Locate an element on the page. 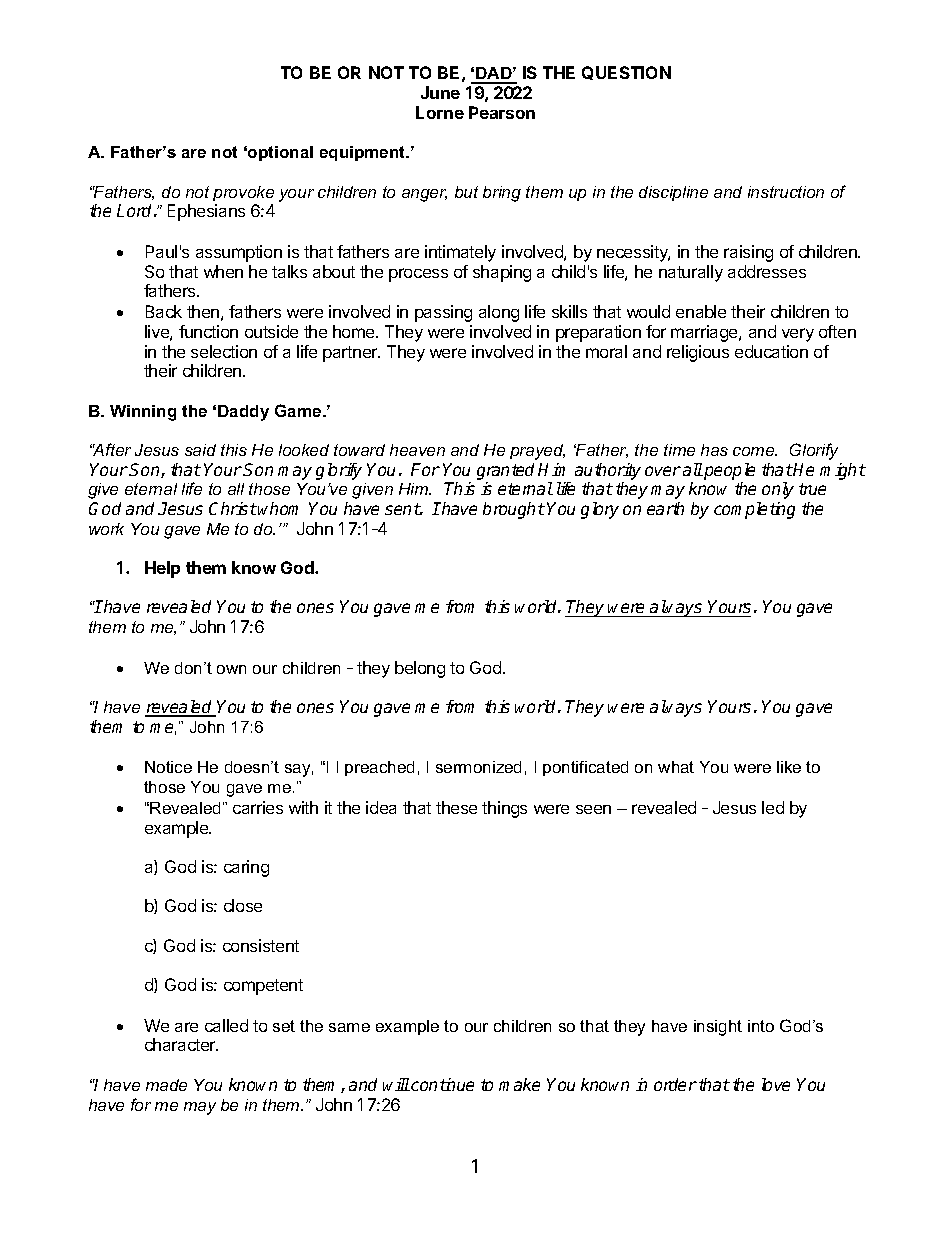 This page has height=1233, width=952. heaven is located at coordinates (417, 450).
